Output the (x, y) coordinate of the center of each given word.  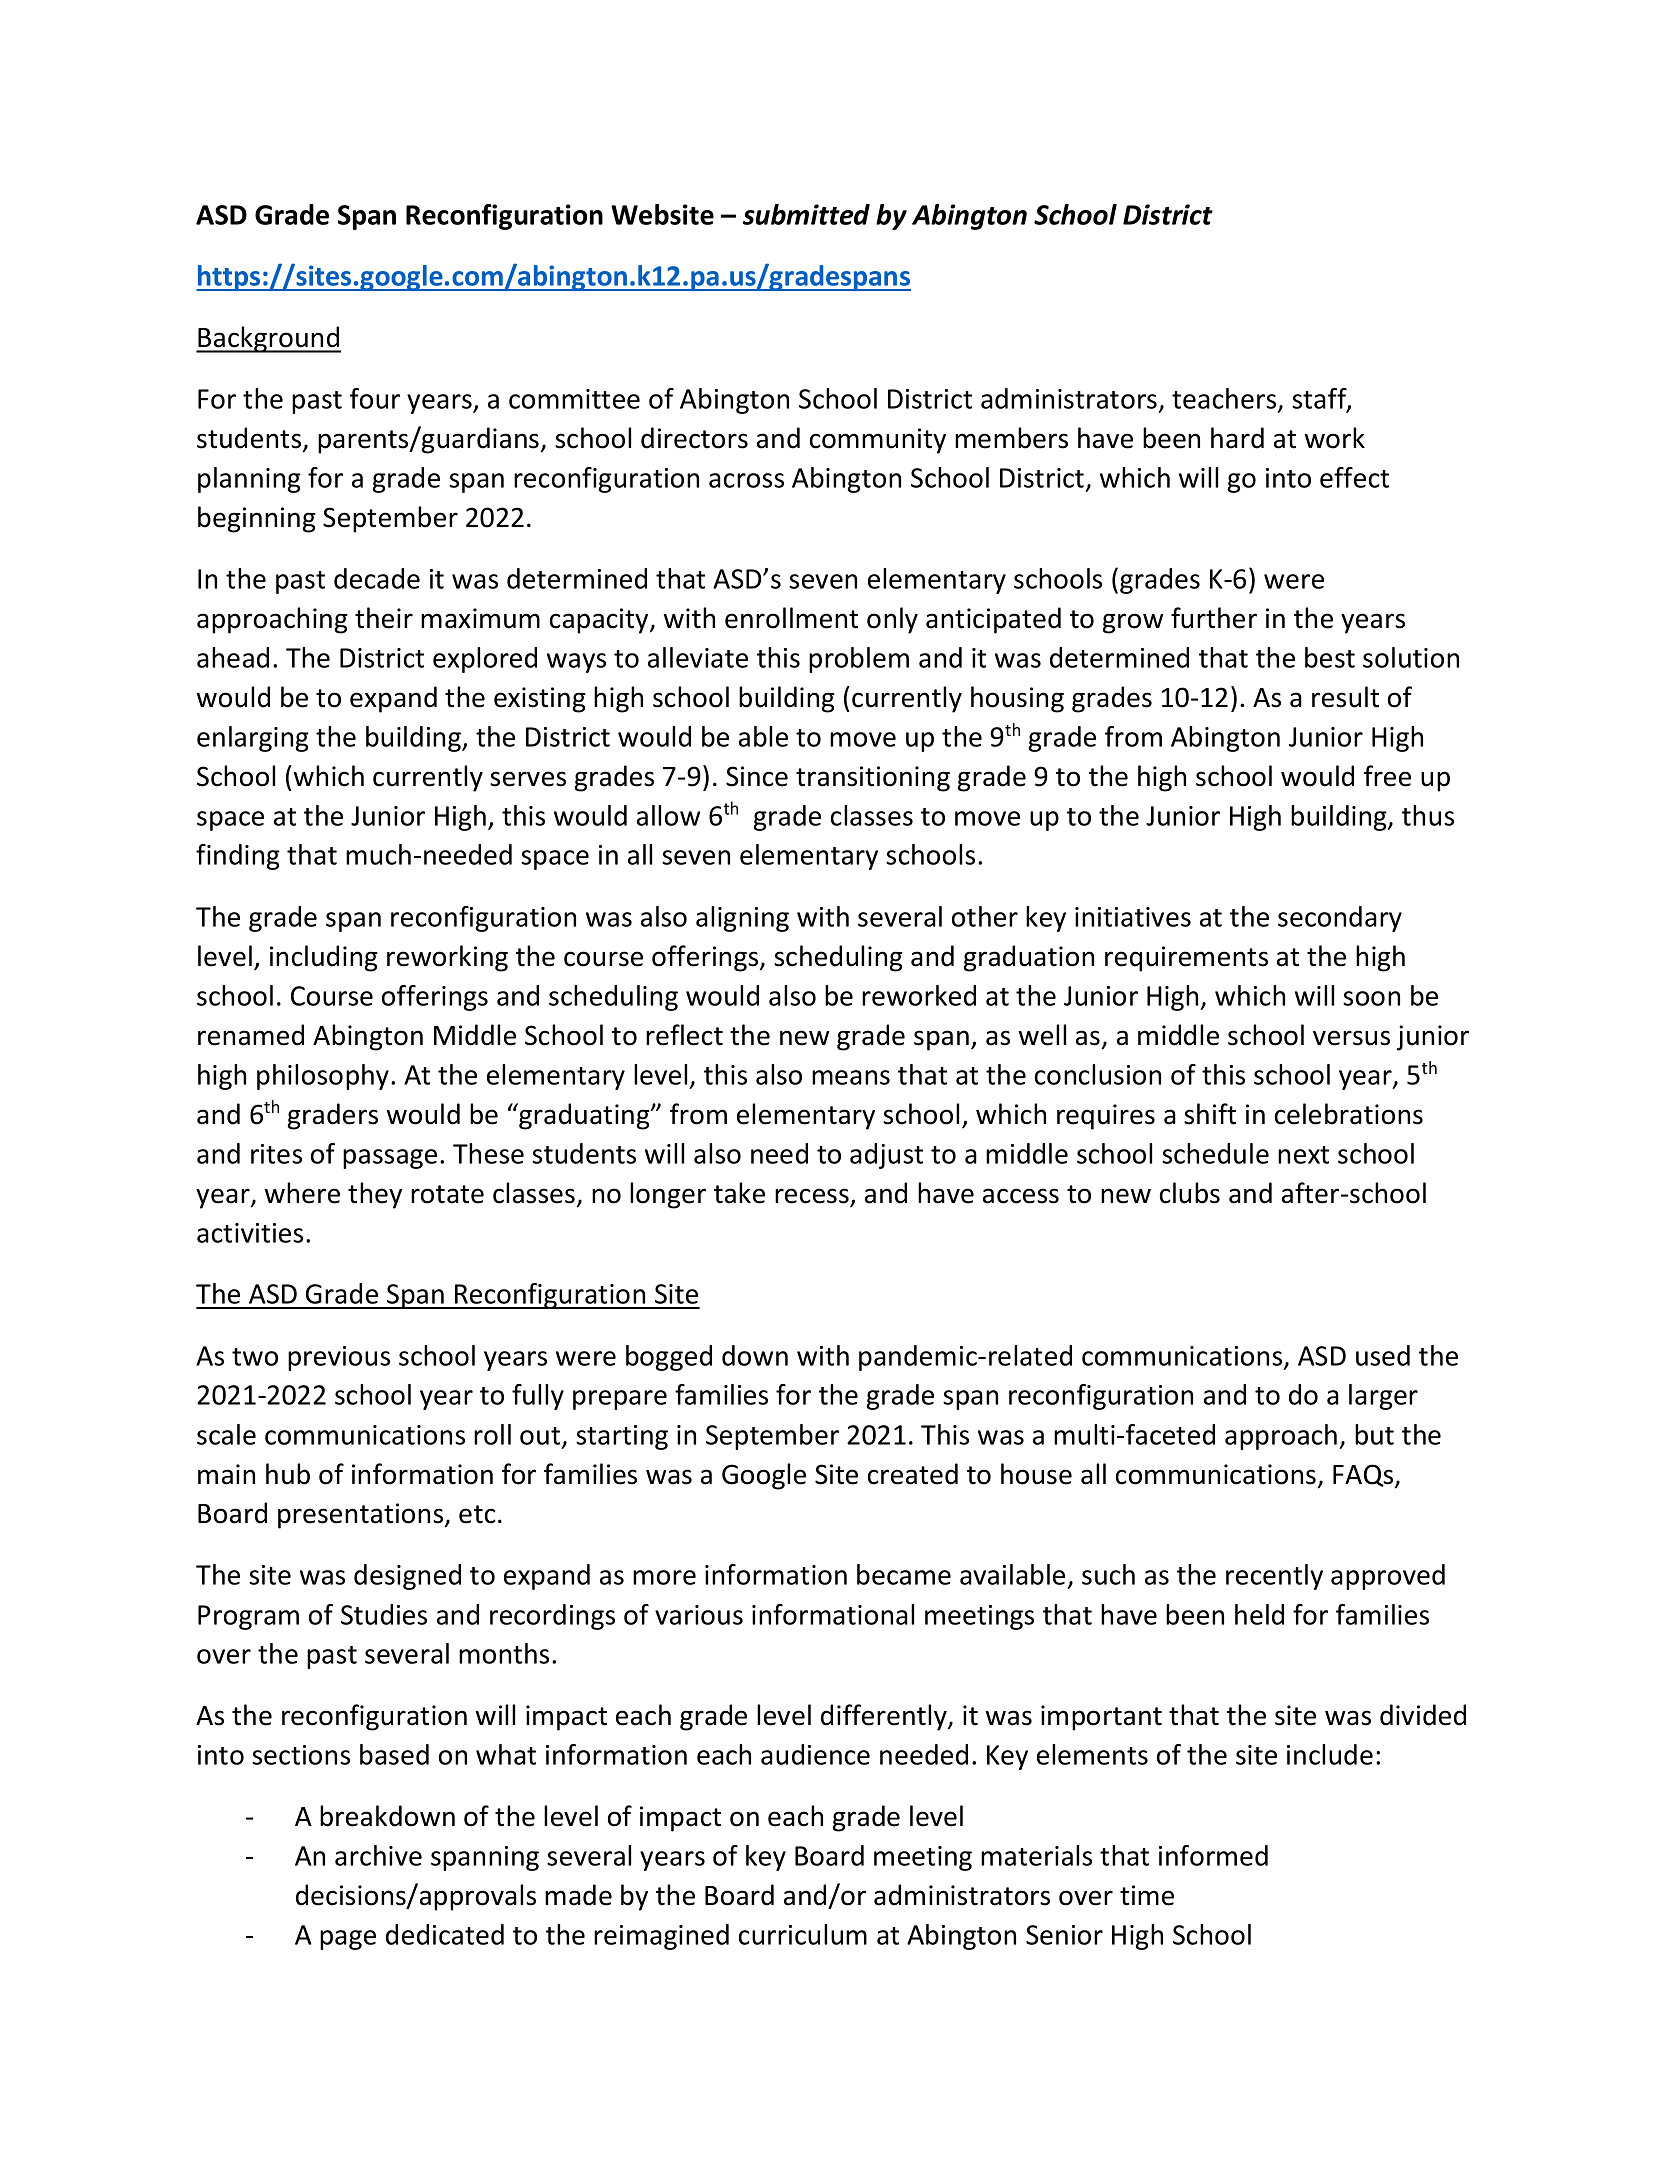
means (851, 1077)
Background (268, 339)
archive (378, 1855)
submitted (806, 214)
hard (1237, 438)
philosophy (324, 1077)
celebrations (1349, 1114)
